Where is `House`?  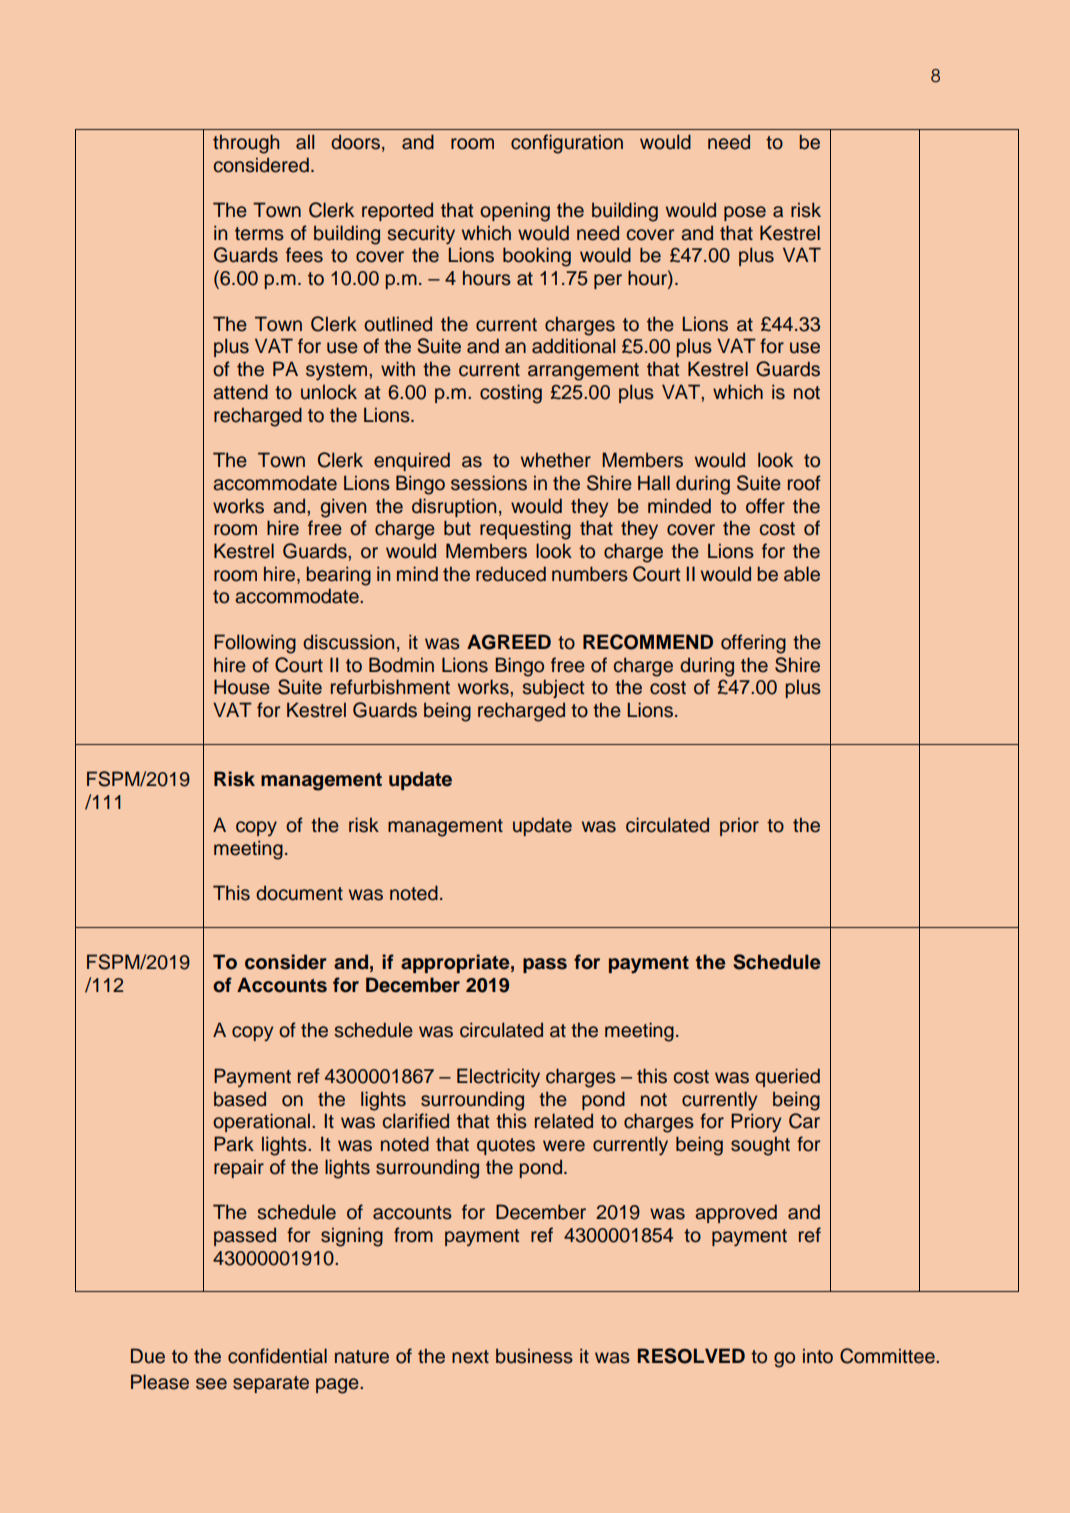
House is located at coordinates (242, 687).
